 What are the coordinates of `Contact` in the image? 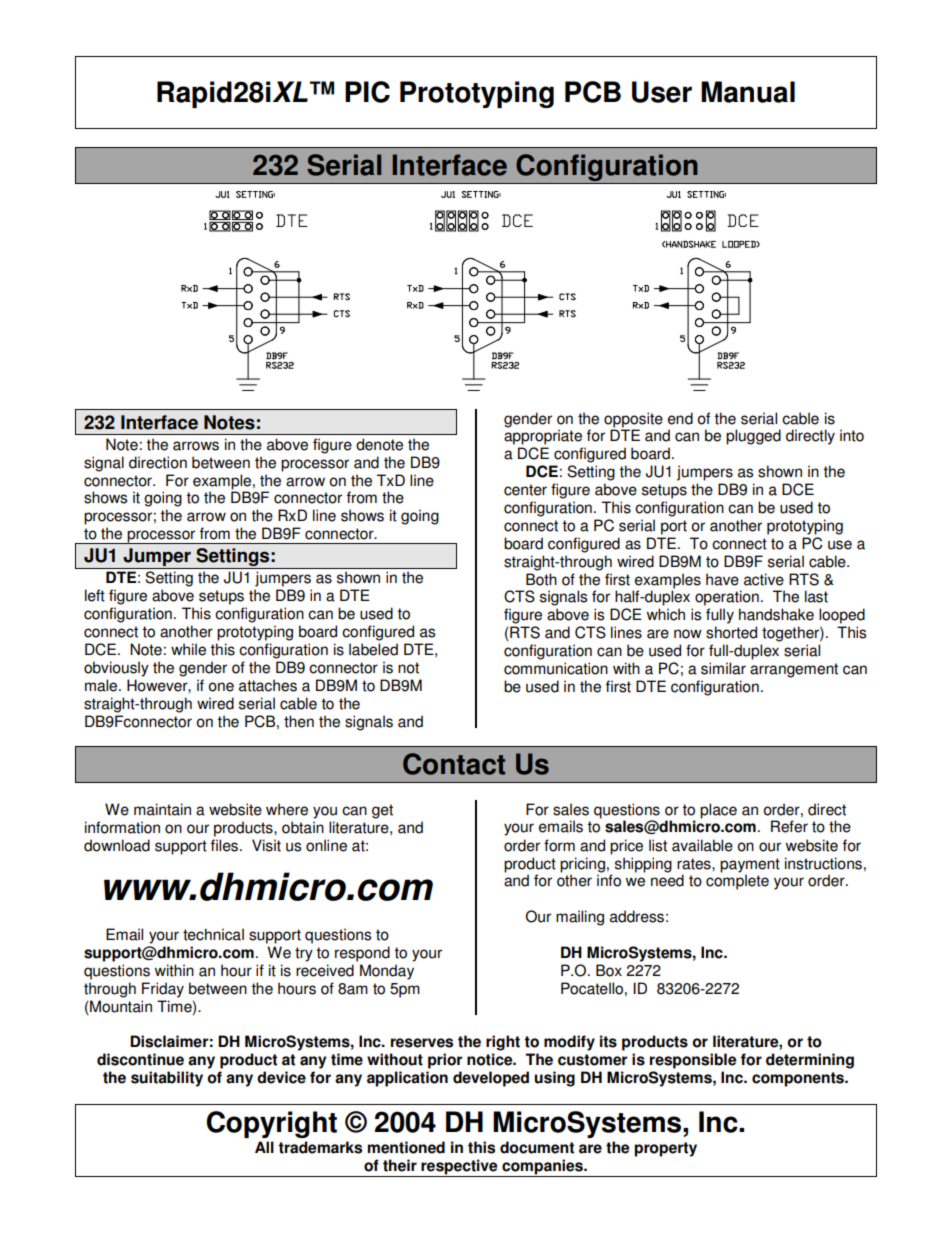 It's located at (454, 764).
